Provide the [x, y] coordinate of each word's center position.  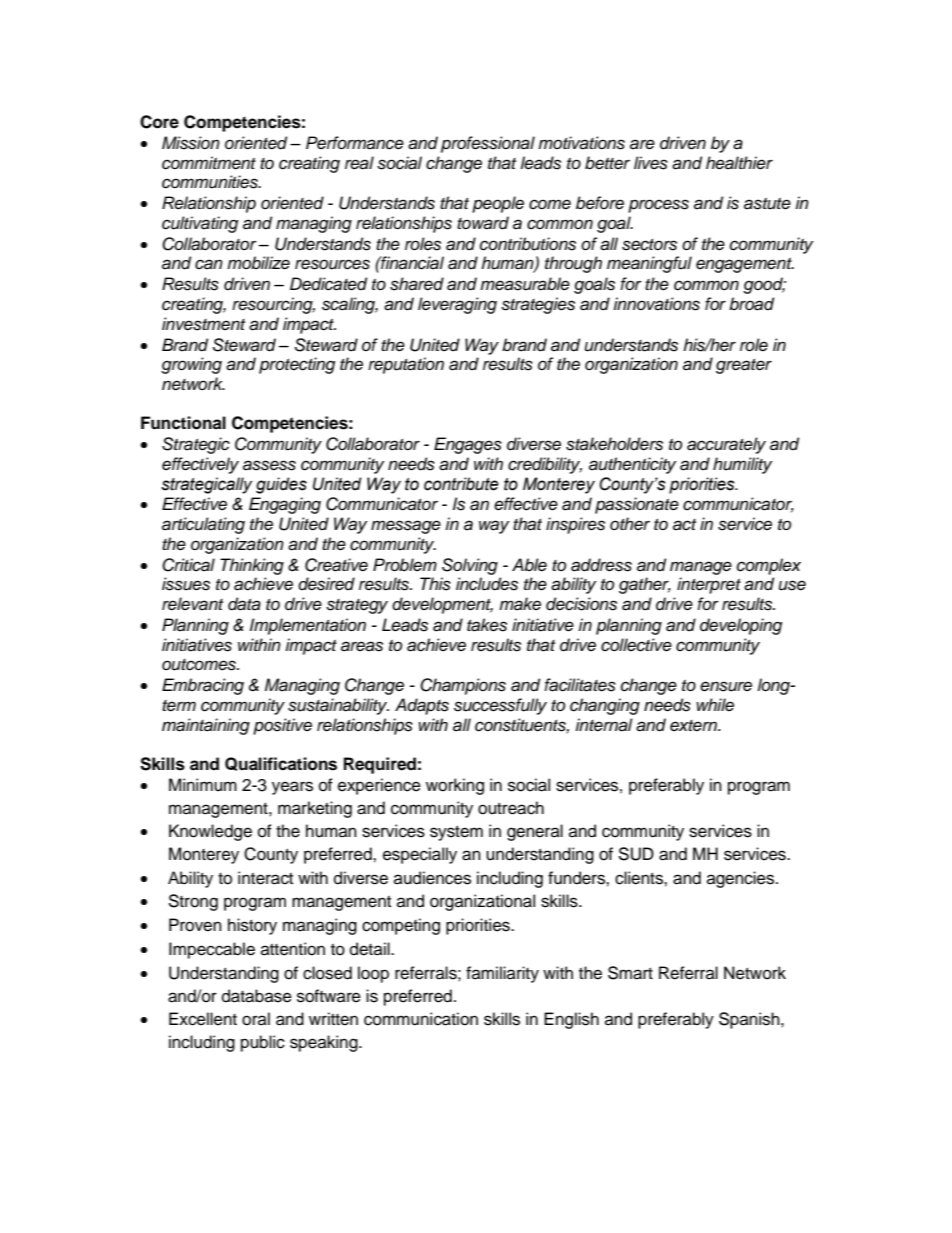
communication [421, 1019]
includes [487, 584]
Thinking [252, 566]
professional [488, 144]
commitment [209, 163]
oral [256, 1019]
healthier [739, 163]
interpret [709, 585]
